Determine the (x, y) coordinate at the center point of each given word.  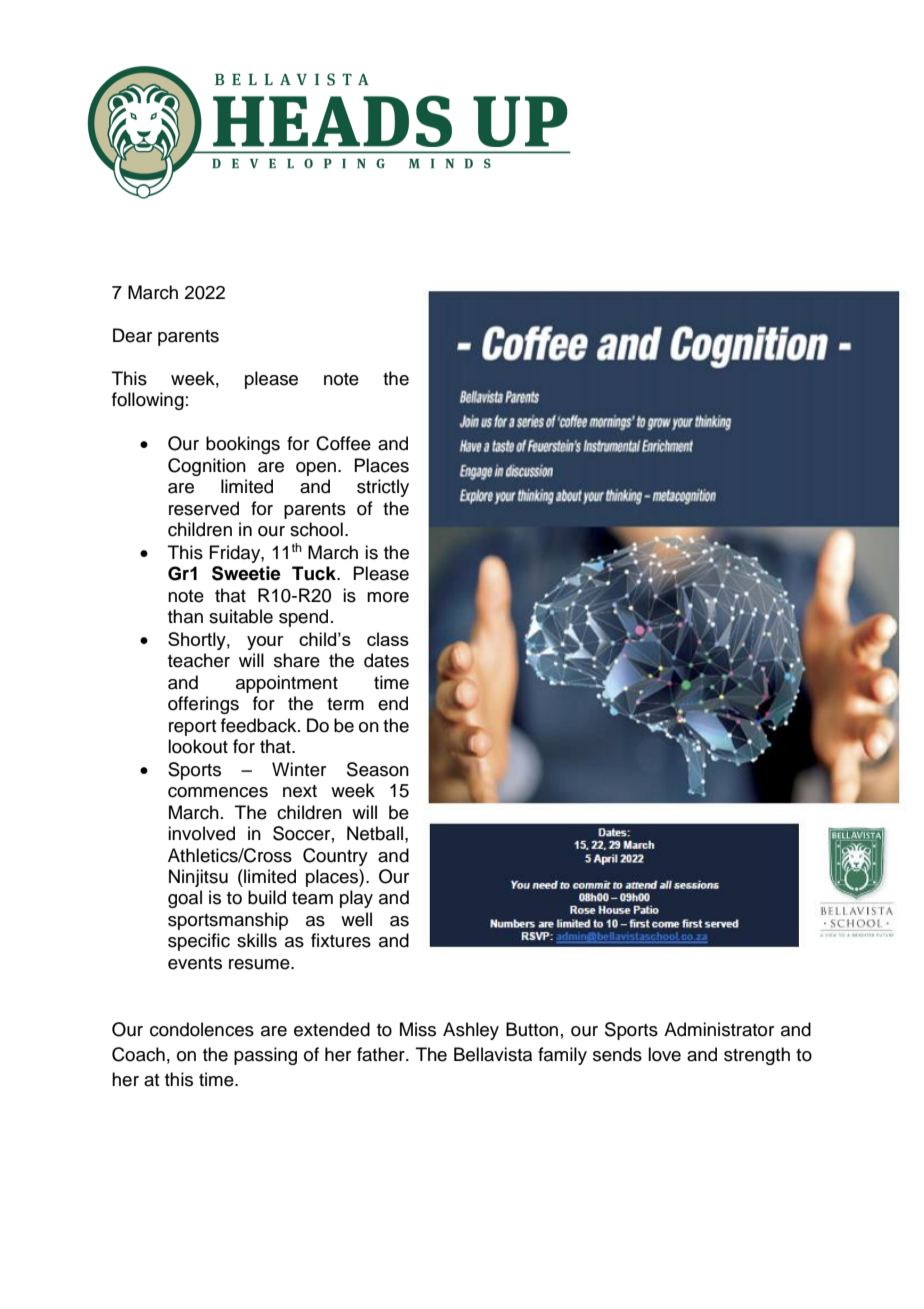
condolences (202, 1029)
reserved (204, 508)
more (388, 597)
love (664, 1054)
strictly (383, 488)
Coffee (343, 443)
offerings (203, 705)
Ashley (471, 1031)
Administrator (719, 1029)
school (316, 529)
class (388, 639)
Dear (132, 335)
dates (386, 660)
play (356, 899)
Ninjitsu (198, 878)
